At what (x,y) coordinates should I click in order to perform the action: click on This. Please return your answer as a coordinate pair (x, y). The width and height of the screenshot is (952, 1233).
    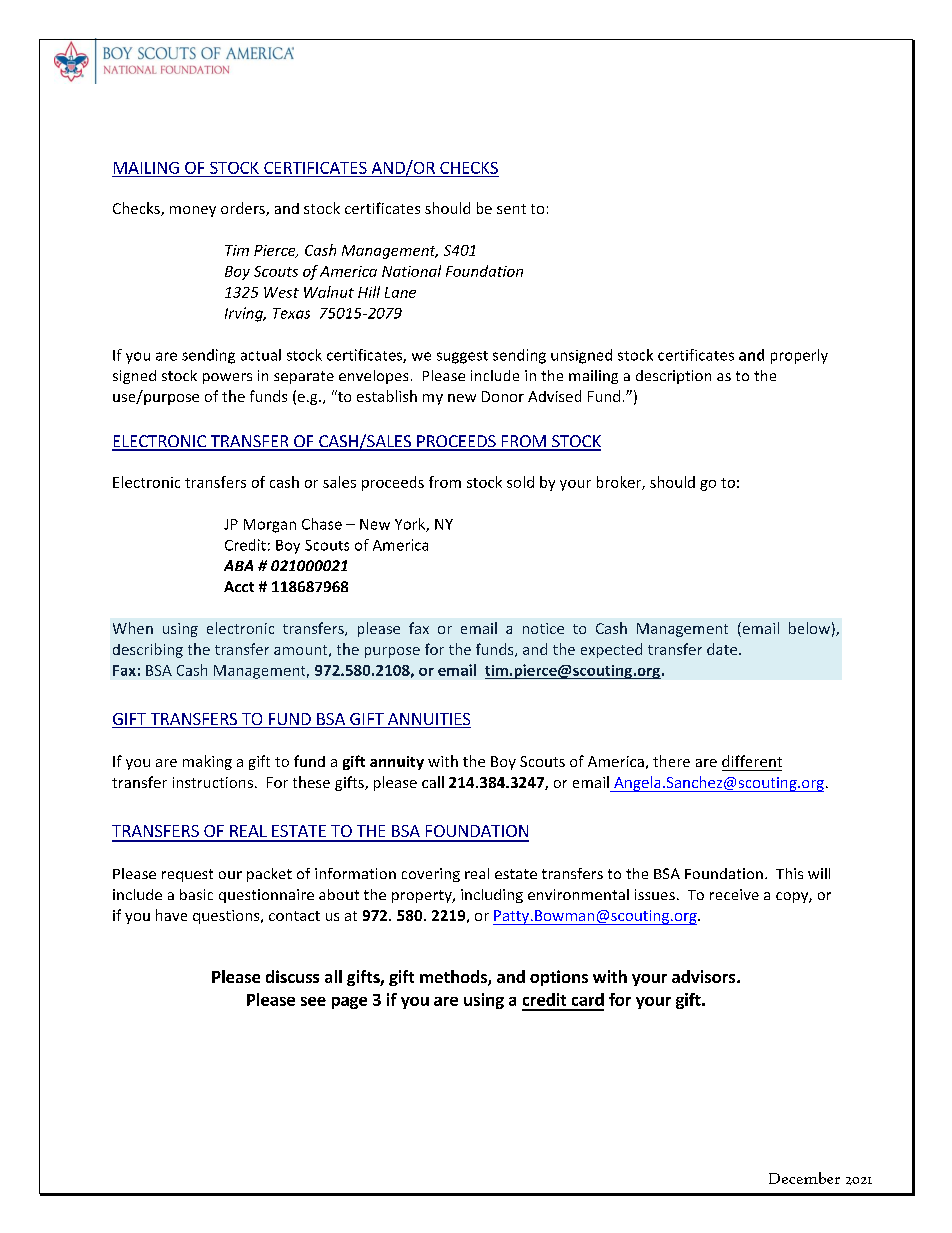
    Looking at the image, I should click on (789, 873).
